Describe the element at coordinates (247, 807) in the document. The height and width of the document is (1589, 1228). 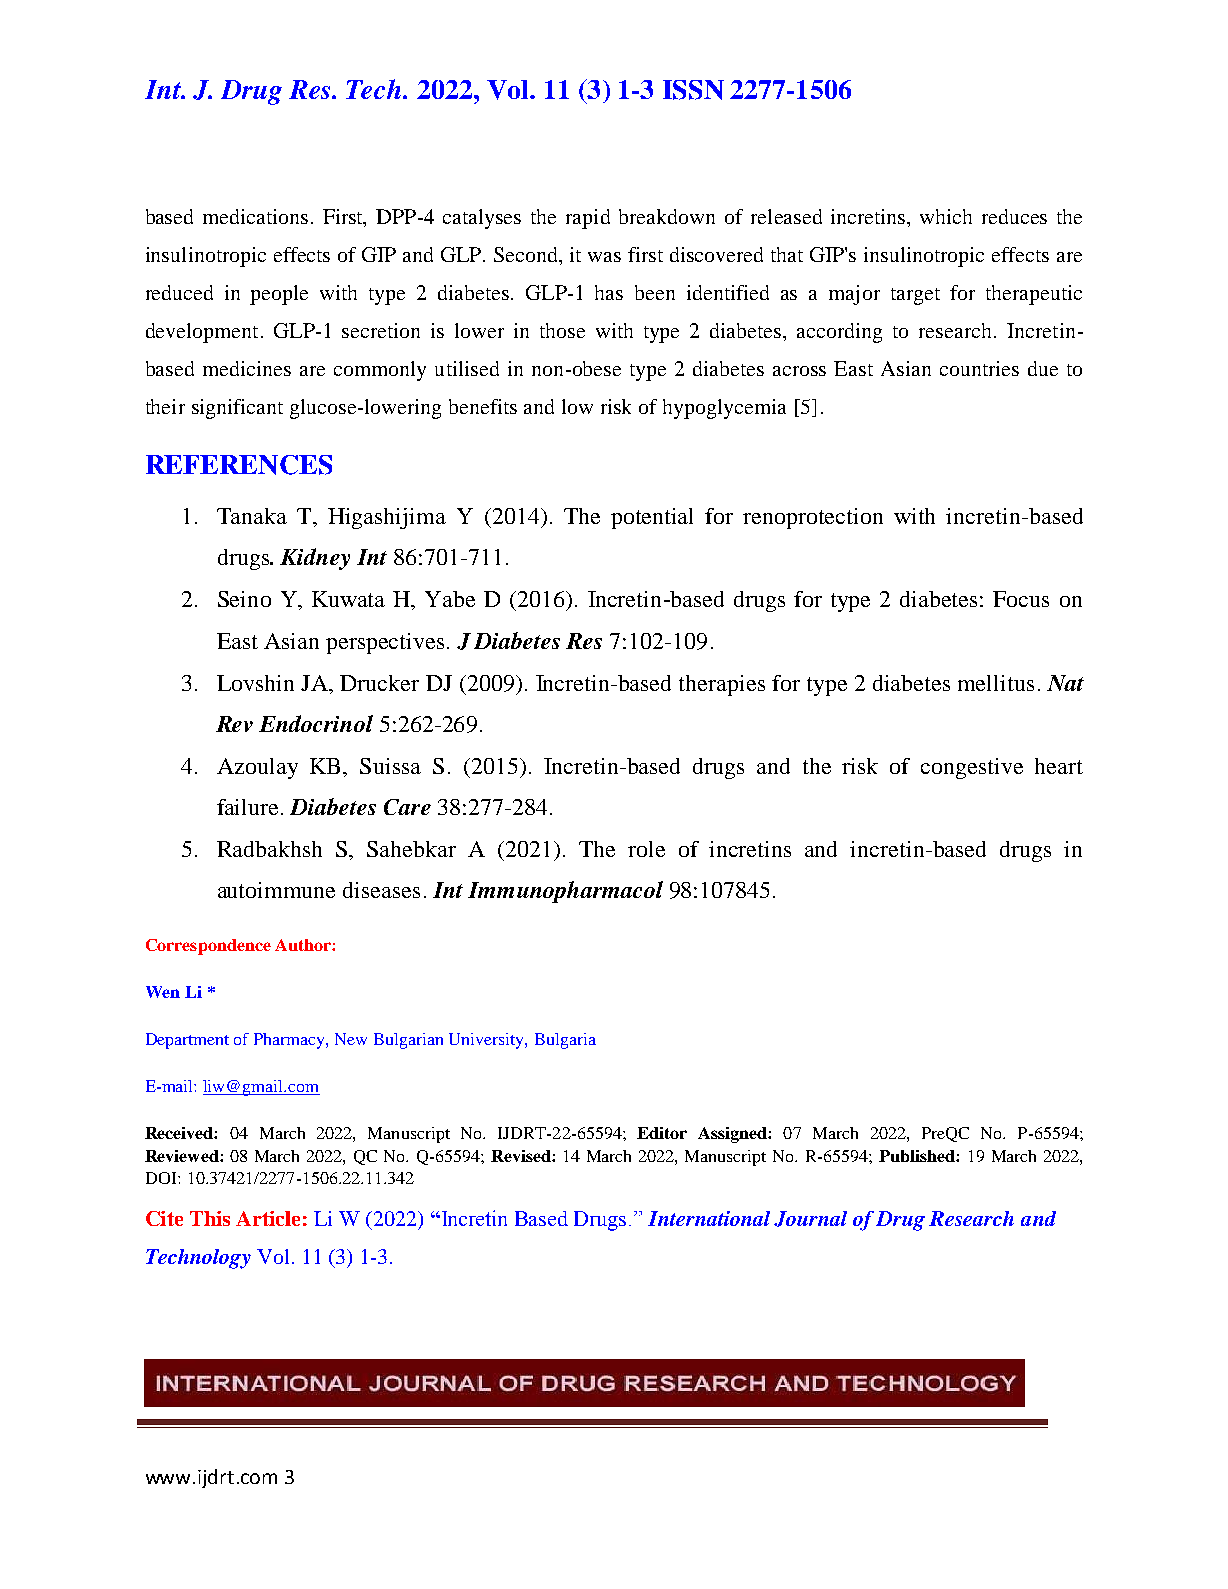
I see `failure` at that location.
